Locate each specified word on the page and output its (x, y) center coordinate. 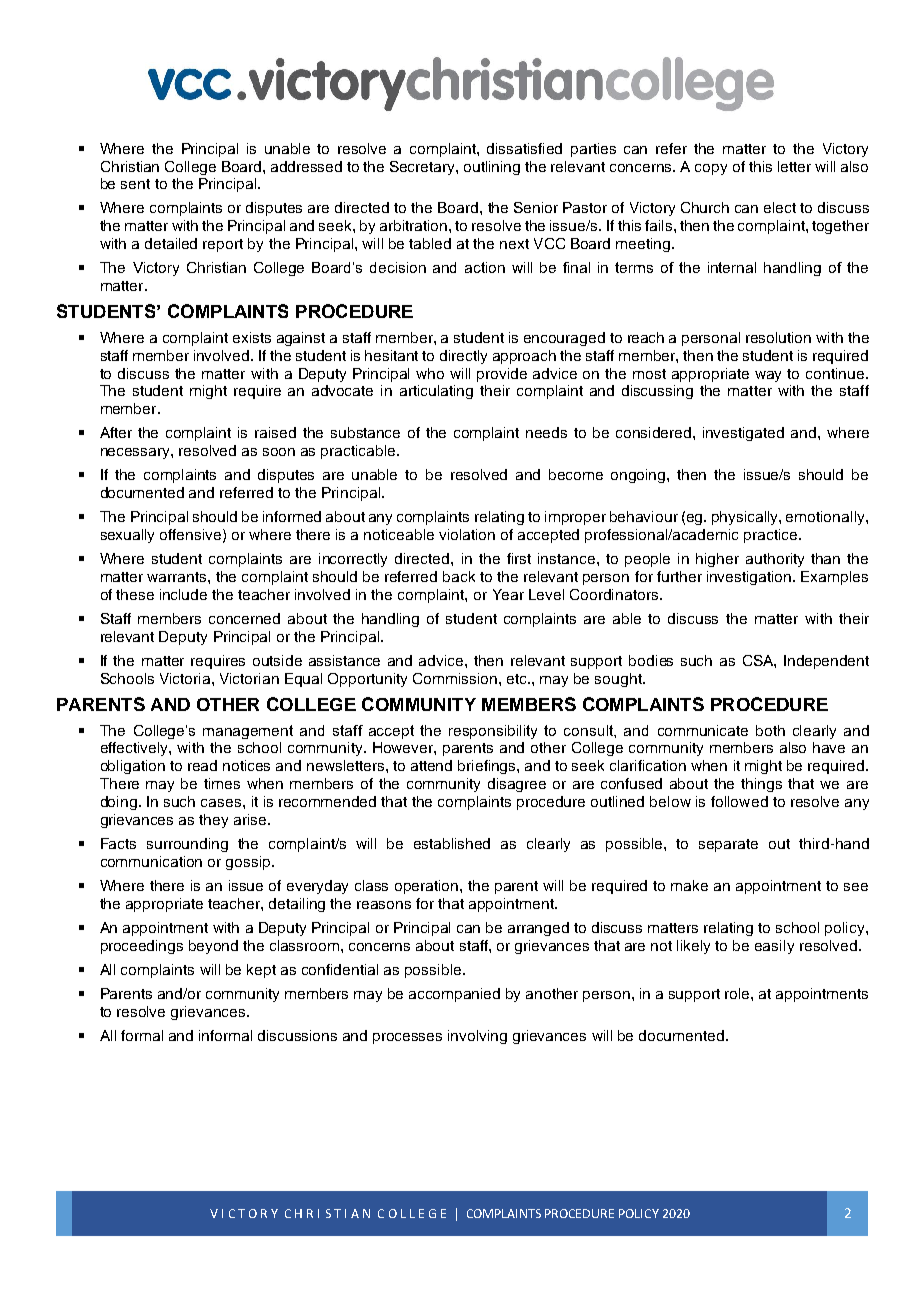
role (738, 993)
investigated (743, 434)
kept (261, 971)
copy (711, 169)
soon (279, 452)
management (248, 732)
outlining (492, 168)
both (770, 730)
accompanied (454, 995)
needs (546, 432)
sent (135, 184)
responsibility (493, 732)
